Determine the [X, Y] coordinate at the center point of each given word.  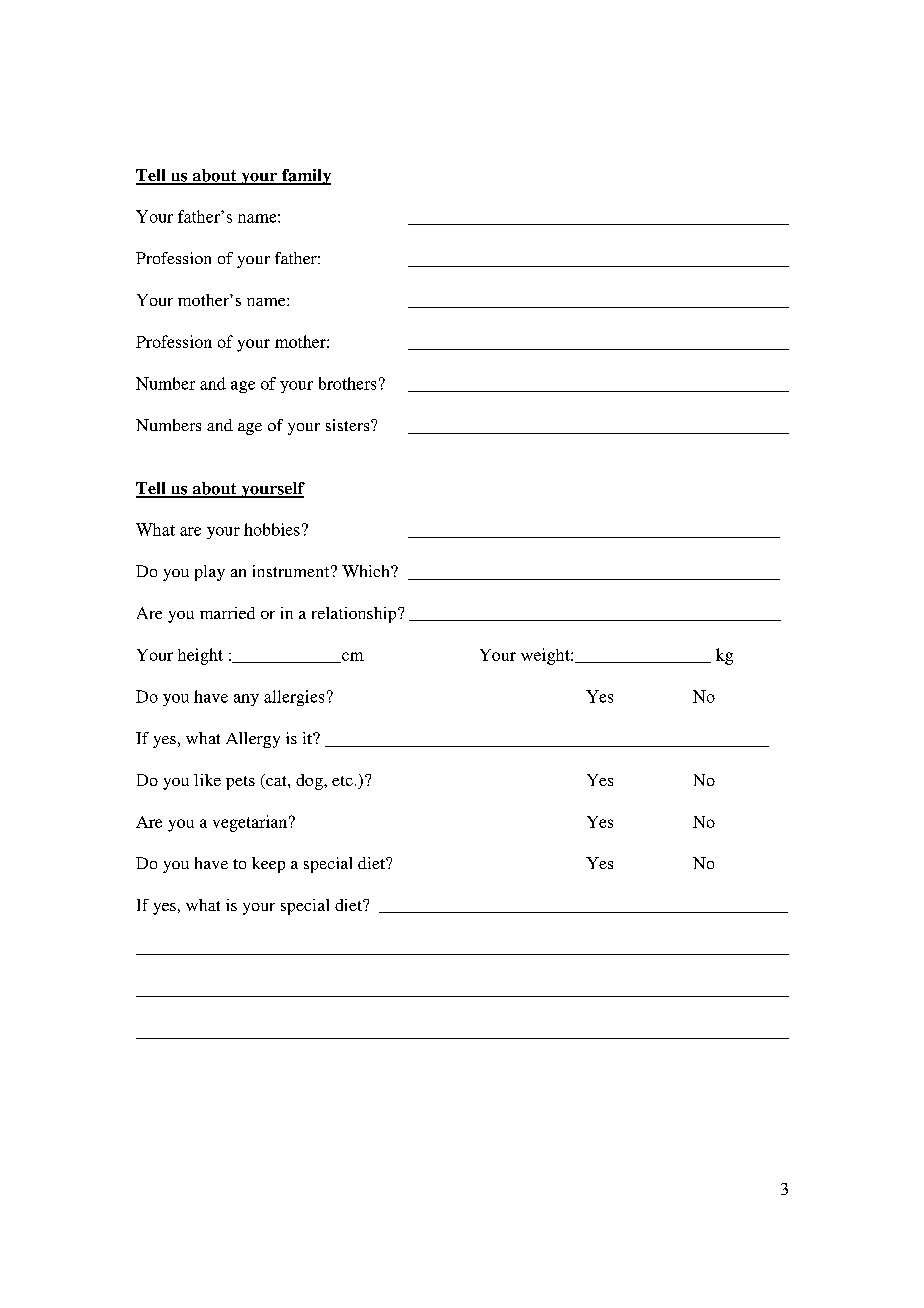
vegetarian [250, 823]
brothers [347, 383]
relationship [355, 615]
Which [367, 571]
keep [268, 865]
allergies [294, 698]
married [227, 613]
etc [342, 781]
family [305, 177]
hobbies [272, 529]
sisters [349, 425]
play [210, 573]
